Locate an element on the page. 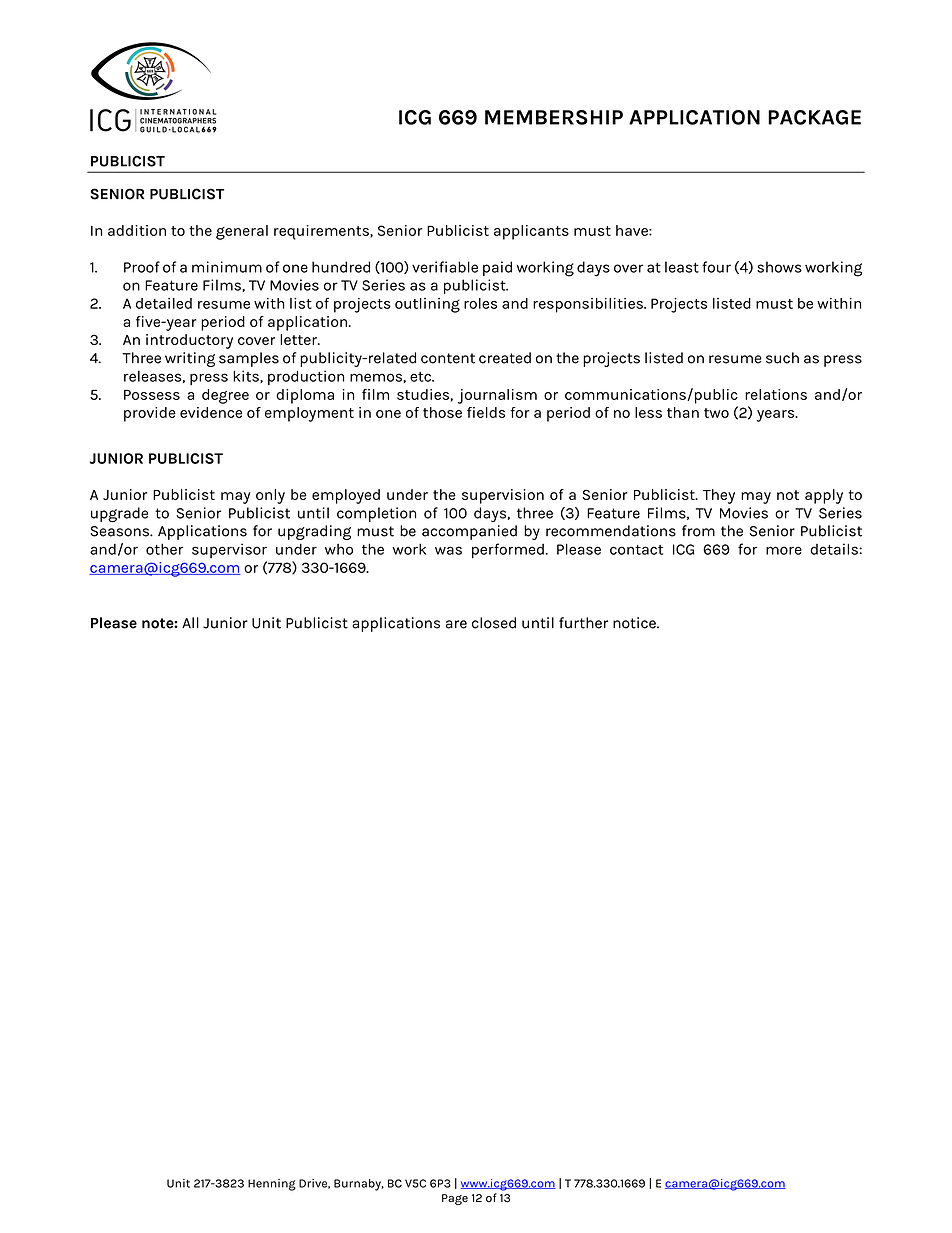 This document has width=952, height=1233. They is located at coordinates (719, 496).
